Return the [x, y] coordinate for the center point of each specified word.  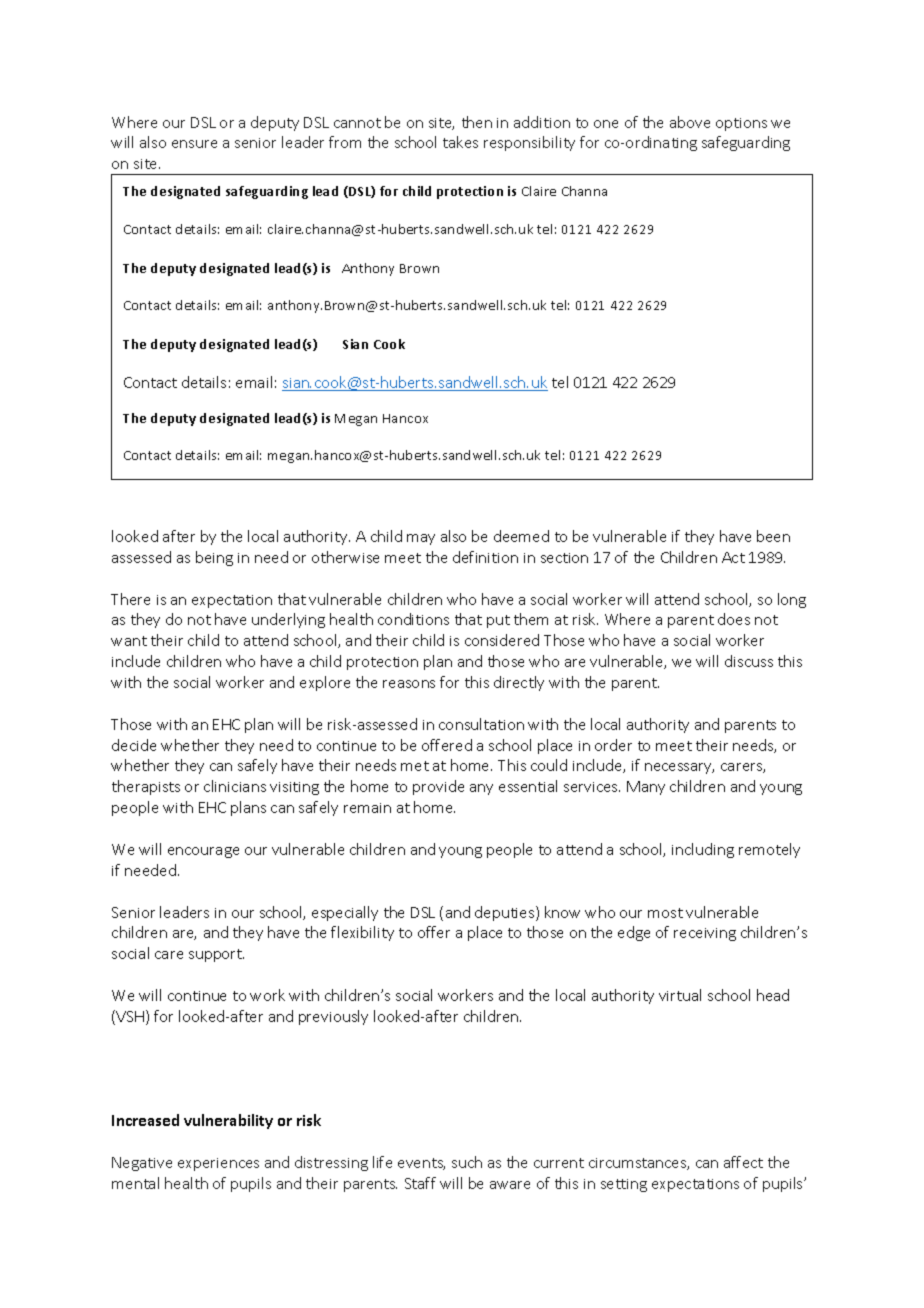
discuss [749, 661]
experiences [218, 1164]
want [129, 641]
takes [460, 142]
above [690, 122]
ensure [194, 144]
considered [502, 640]
